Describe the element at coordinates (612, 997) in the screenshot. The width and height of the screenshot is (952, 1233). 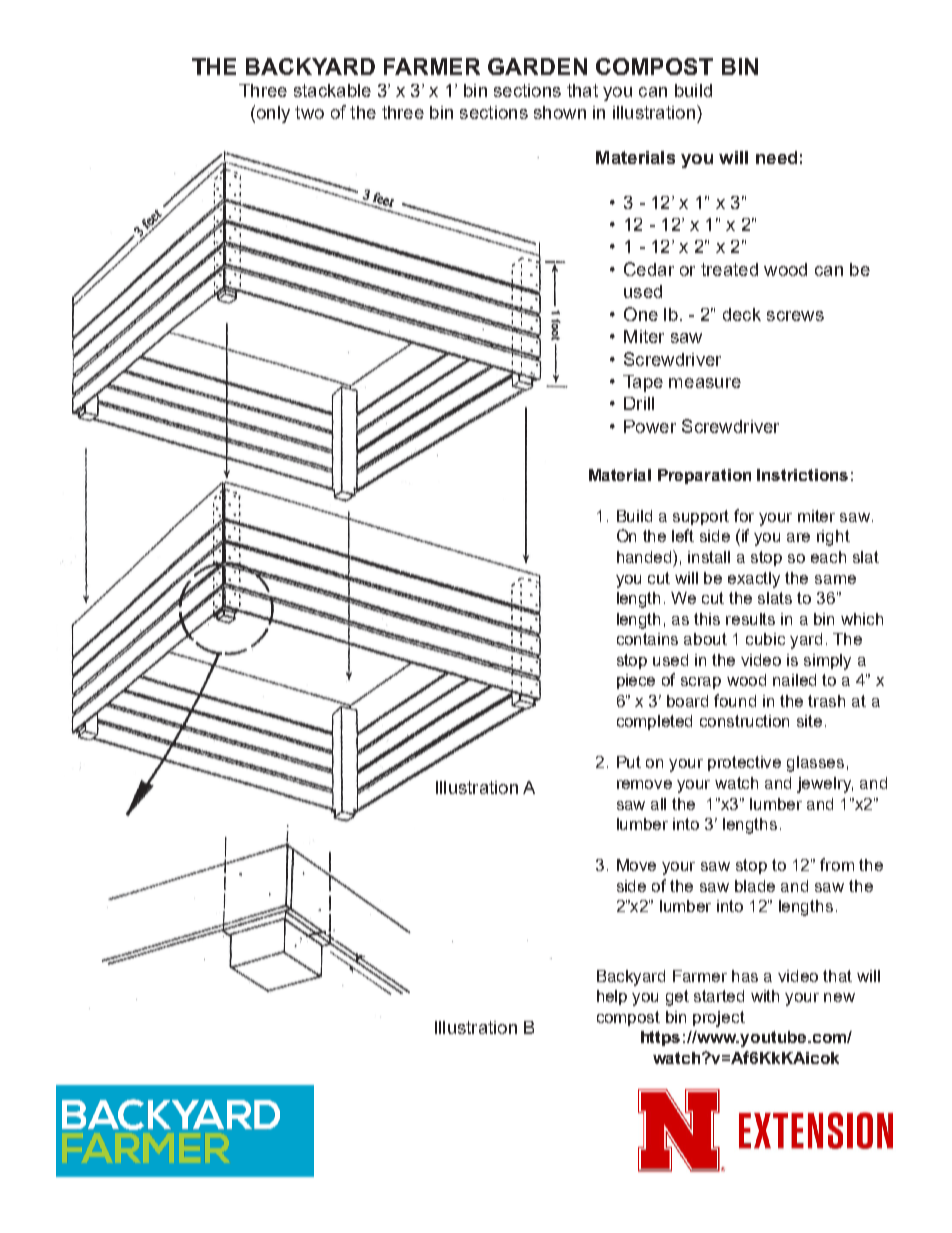
I see `help` at that location.
